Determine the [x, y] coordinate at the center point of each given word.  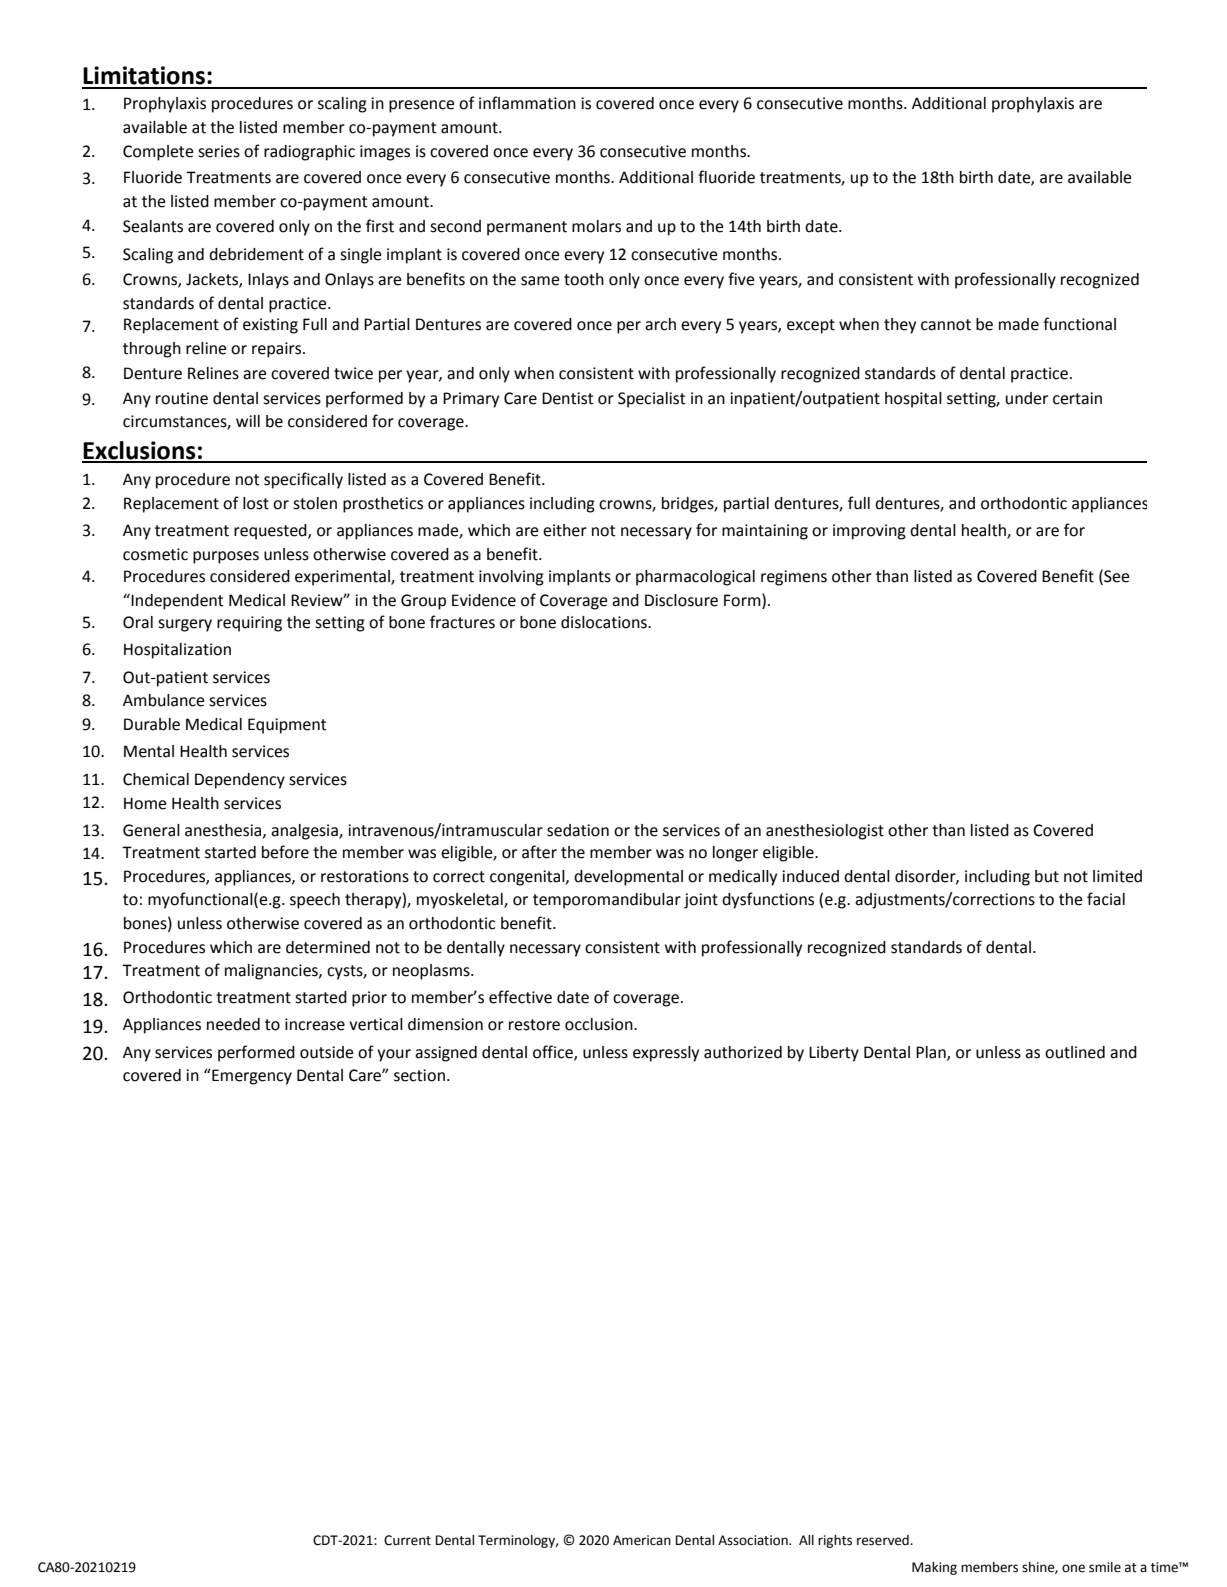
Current [407, 1540]
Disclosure [681, 600]
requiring [249, 624]
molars [596, 226]
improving [869, 532]
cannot [946, 325]
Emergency [251, 1076]
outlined [1075, 1052]
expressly [666, 1054]
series [219, 151]
